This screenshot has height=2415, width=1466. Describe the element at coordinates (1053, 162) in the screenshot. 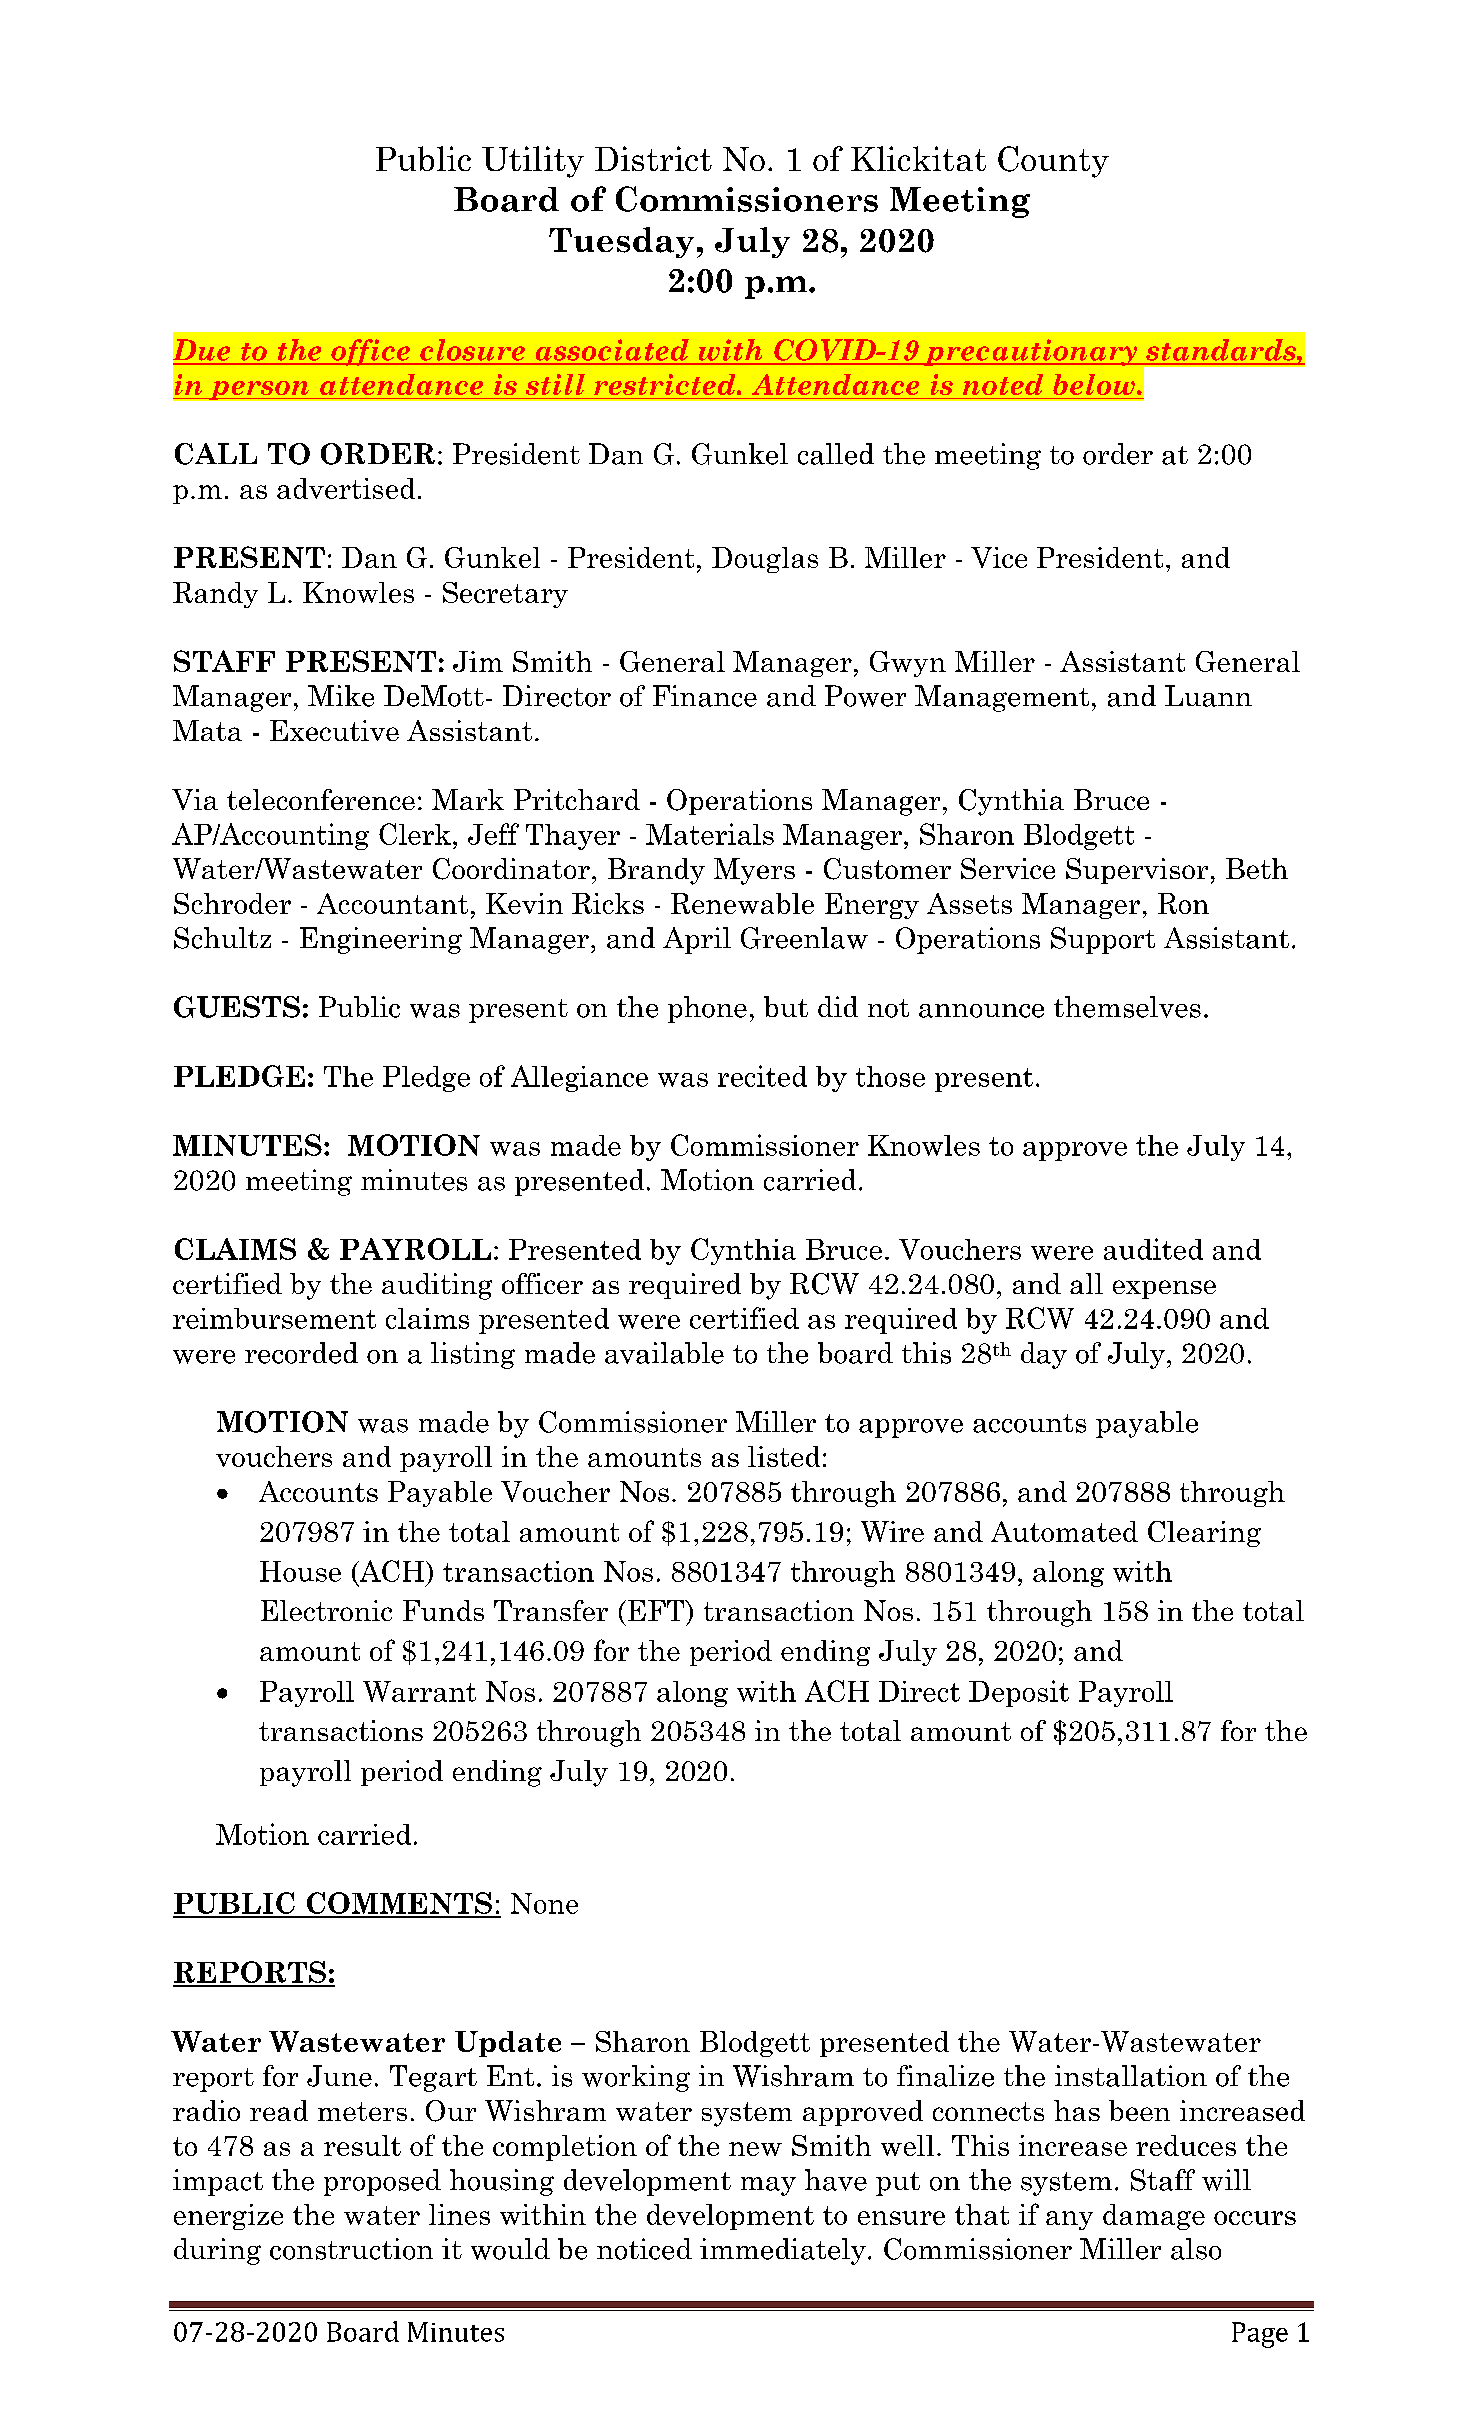

I see `County` at that location.
